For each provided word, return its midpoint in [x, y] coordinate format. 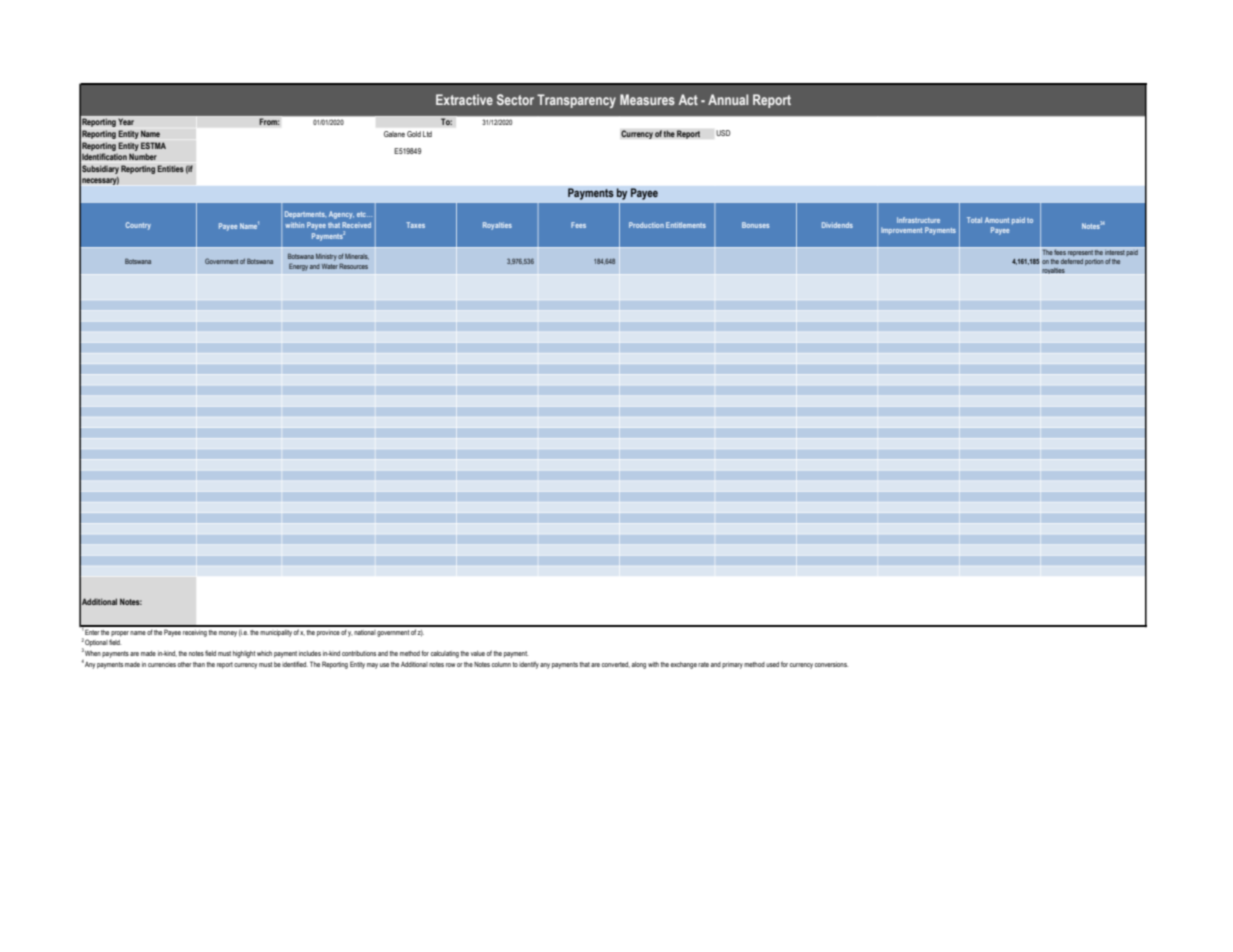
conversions [831, 664]
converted [616, 665]
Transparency [576, 101]
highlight [244, 654]
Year [126, 121]
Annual [728, 99]
